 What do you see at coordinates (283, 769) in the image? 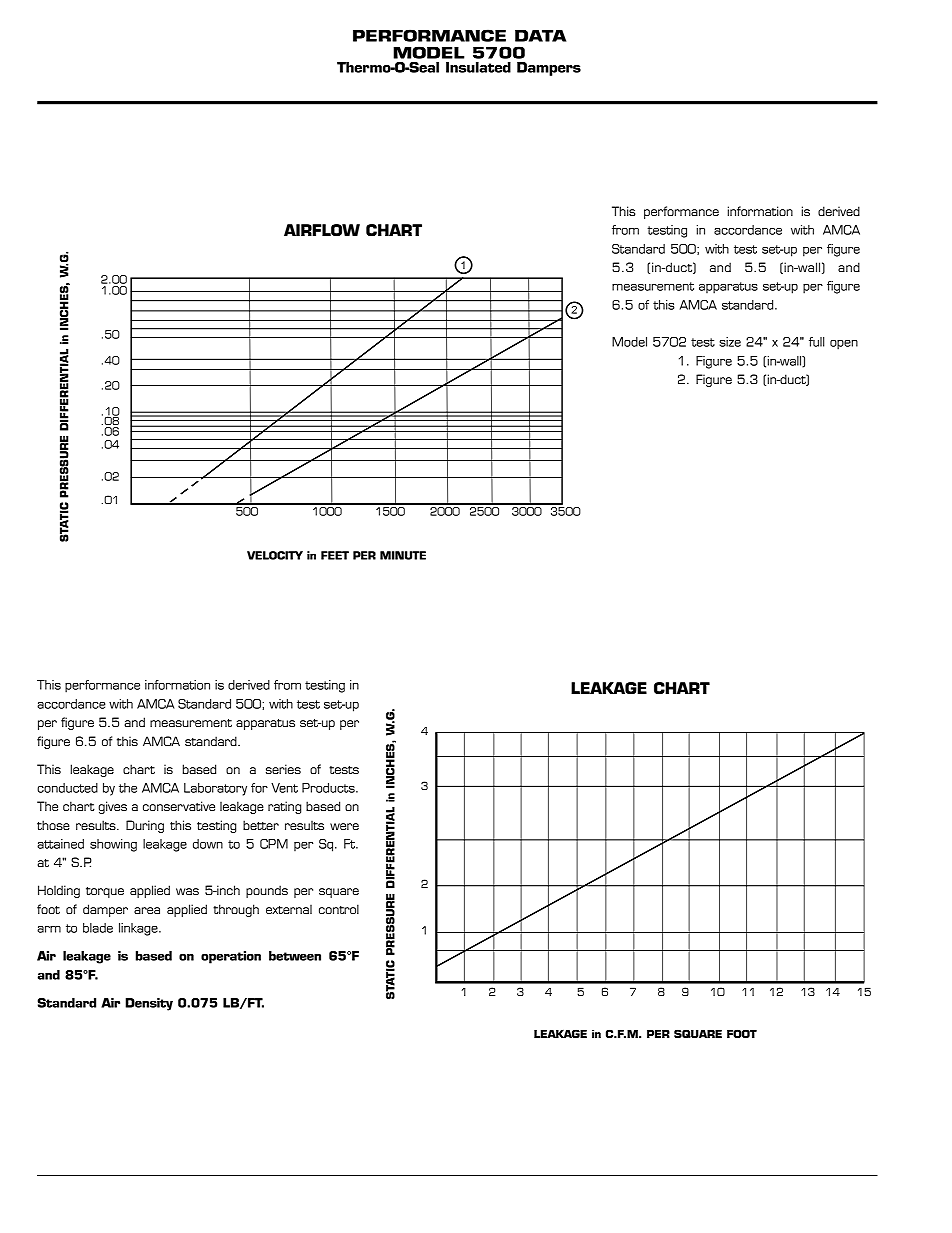
I see `series` at bounding box center [283, 769].
